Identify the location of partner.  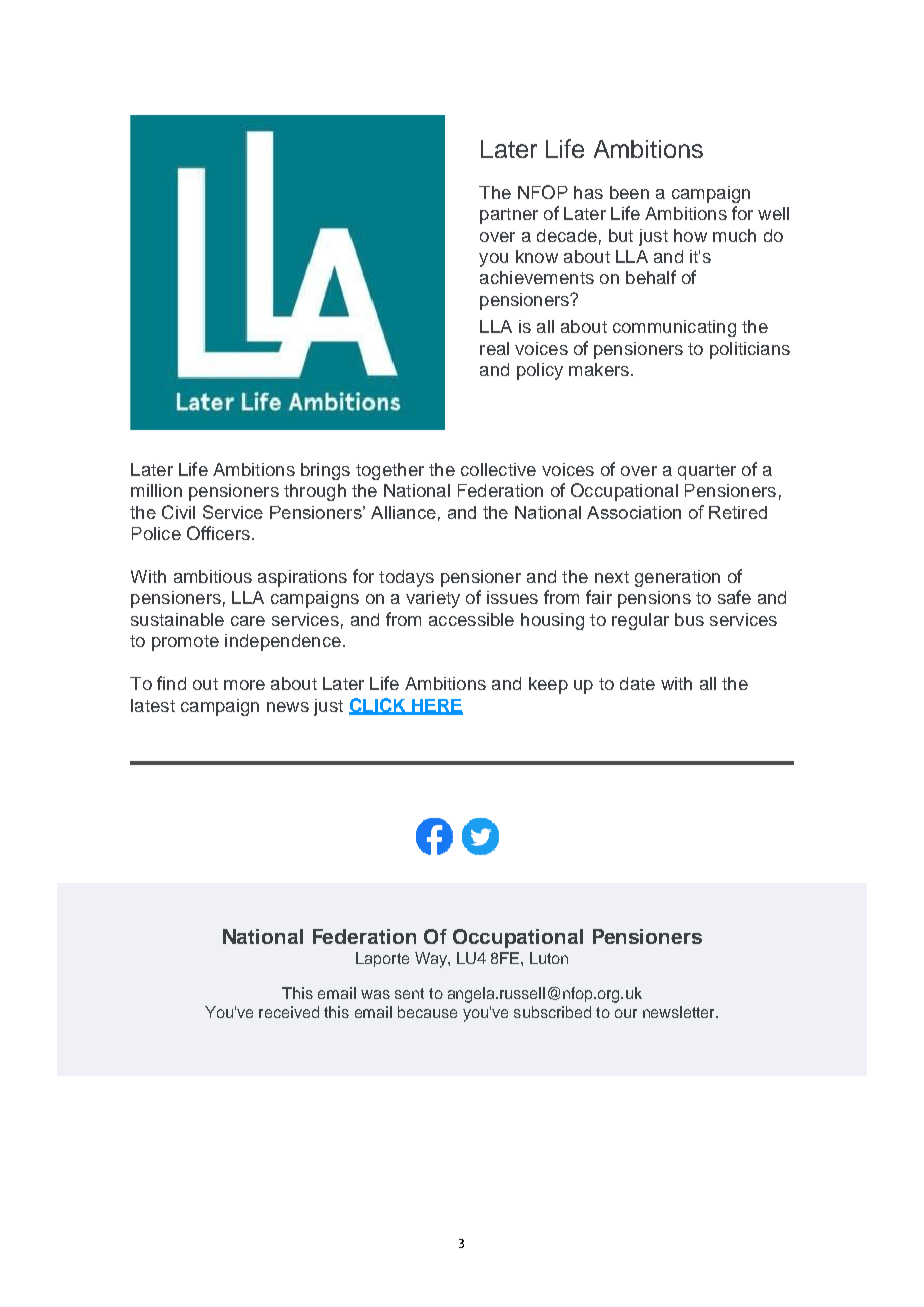
(509, 216).
